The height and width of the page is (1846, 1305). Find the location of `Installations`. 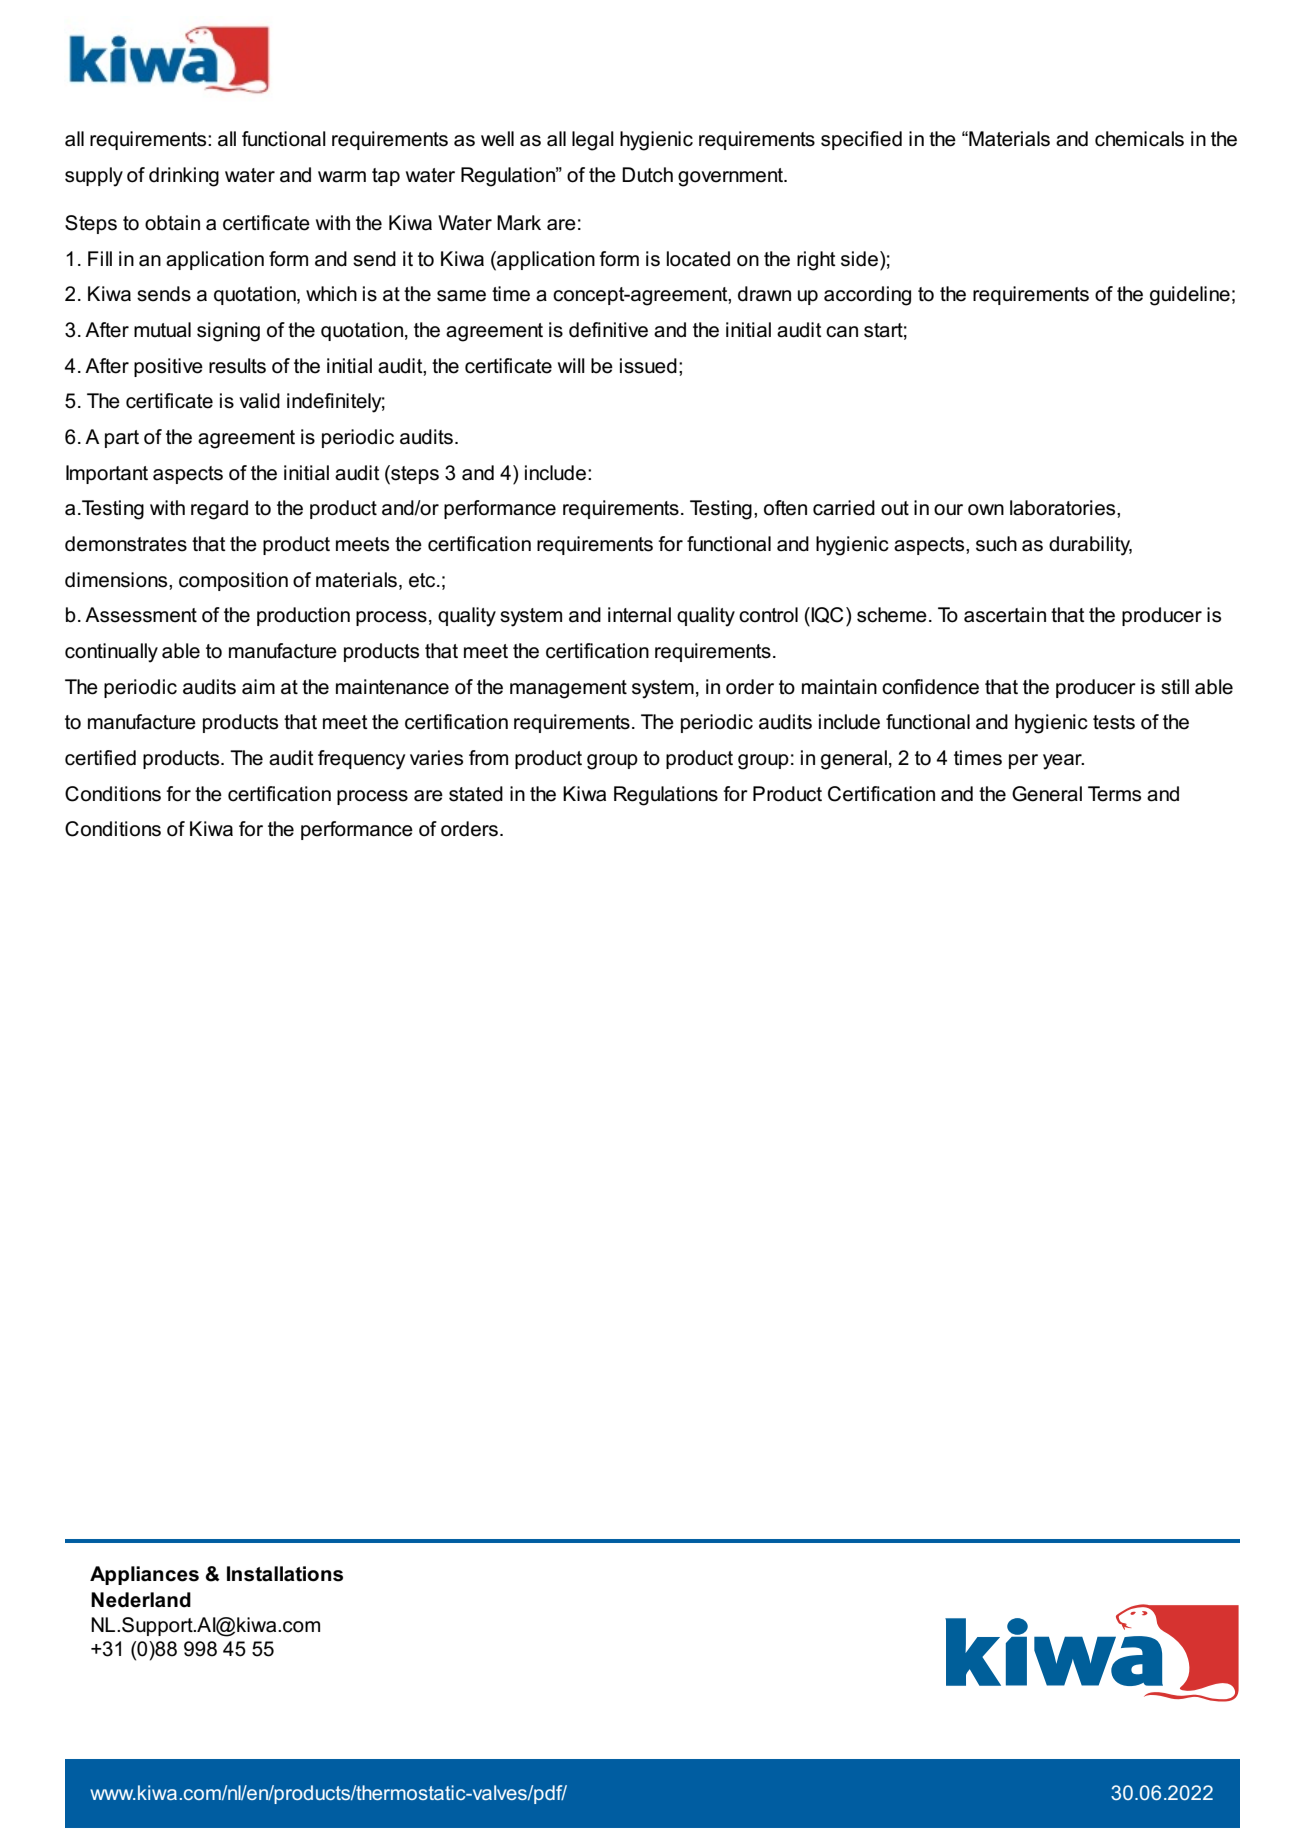

Installations is located at coordinates (285, 1574).
